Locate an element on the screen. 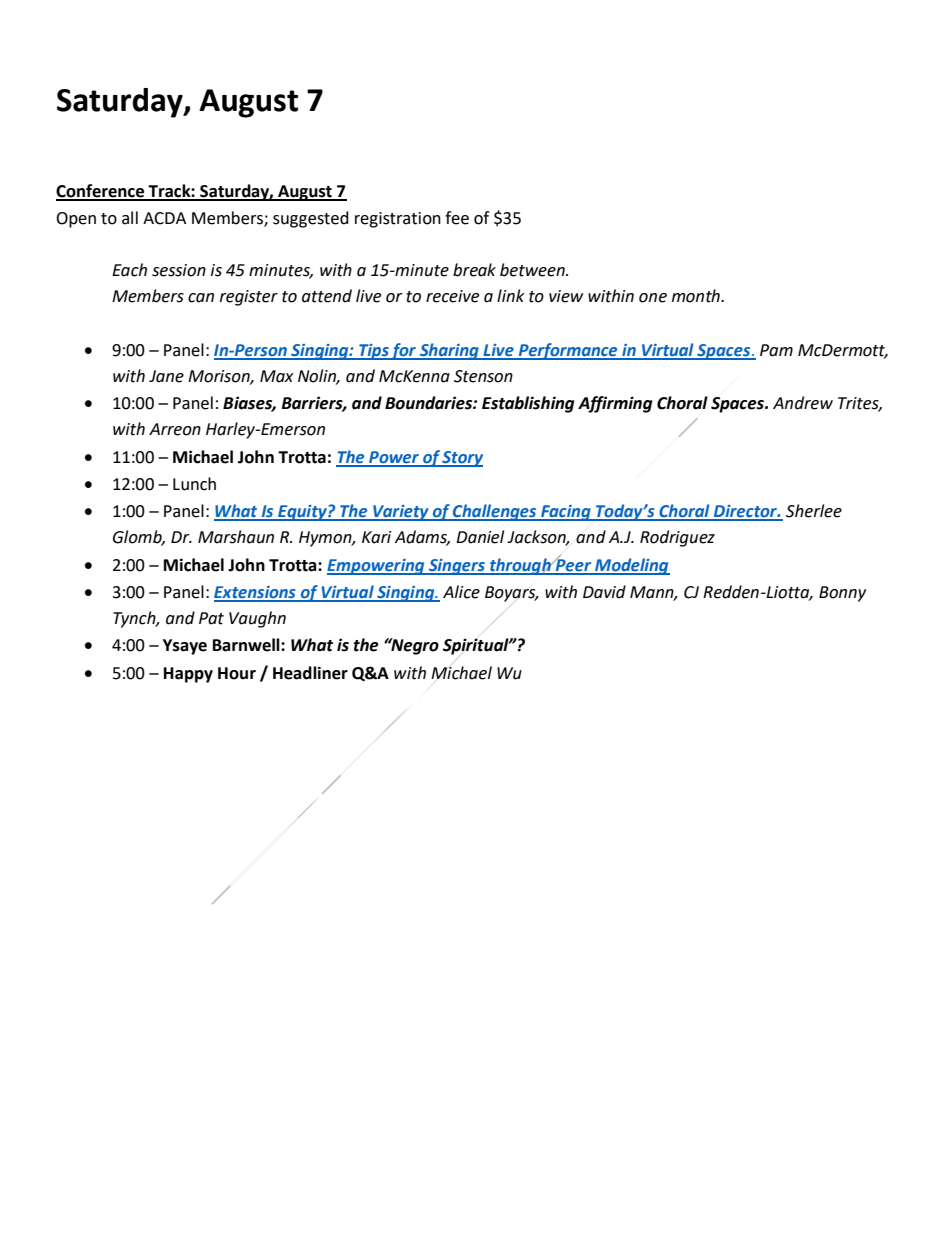 This screenshot has width=952, height=1233. Story is located at coordinates (462, 459).
